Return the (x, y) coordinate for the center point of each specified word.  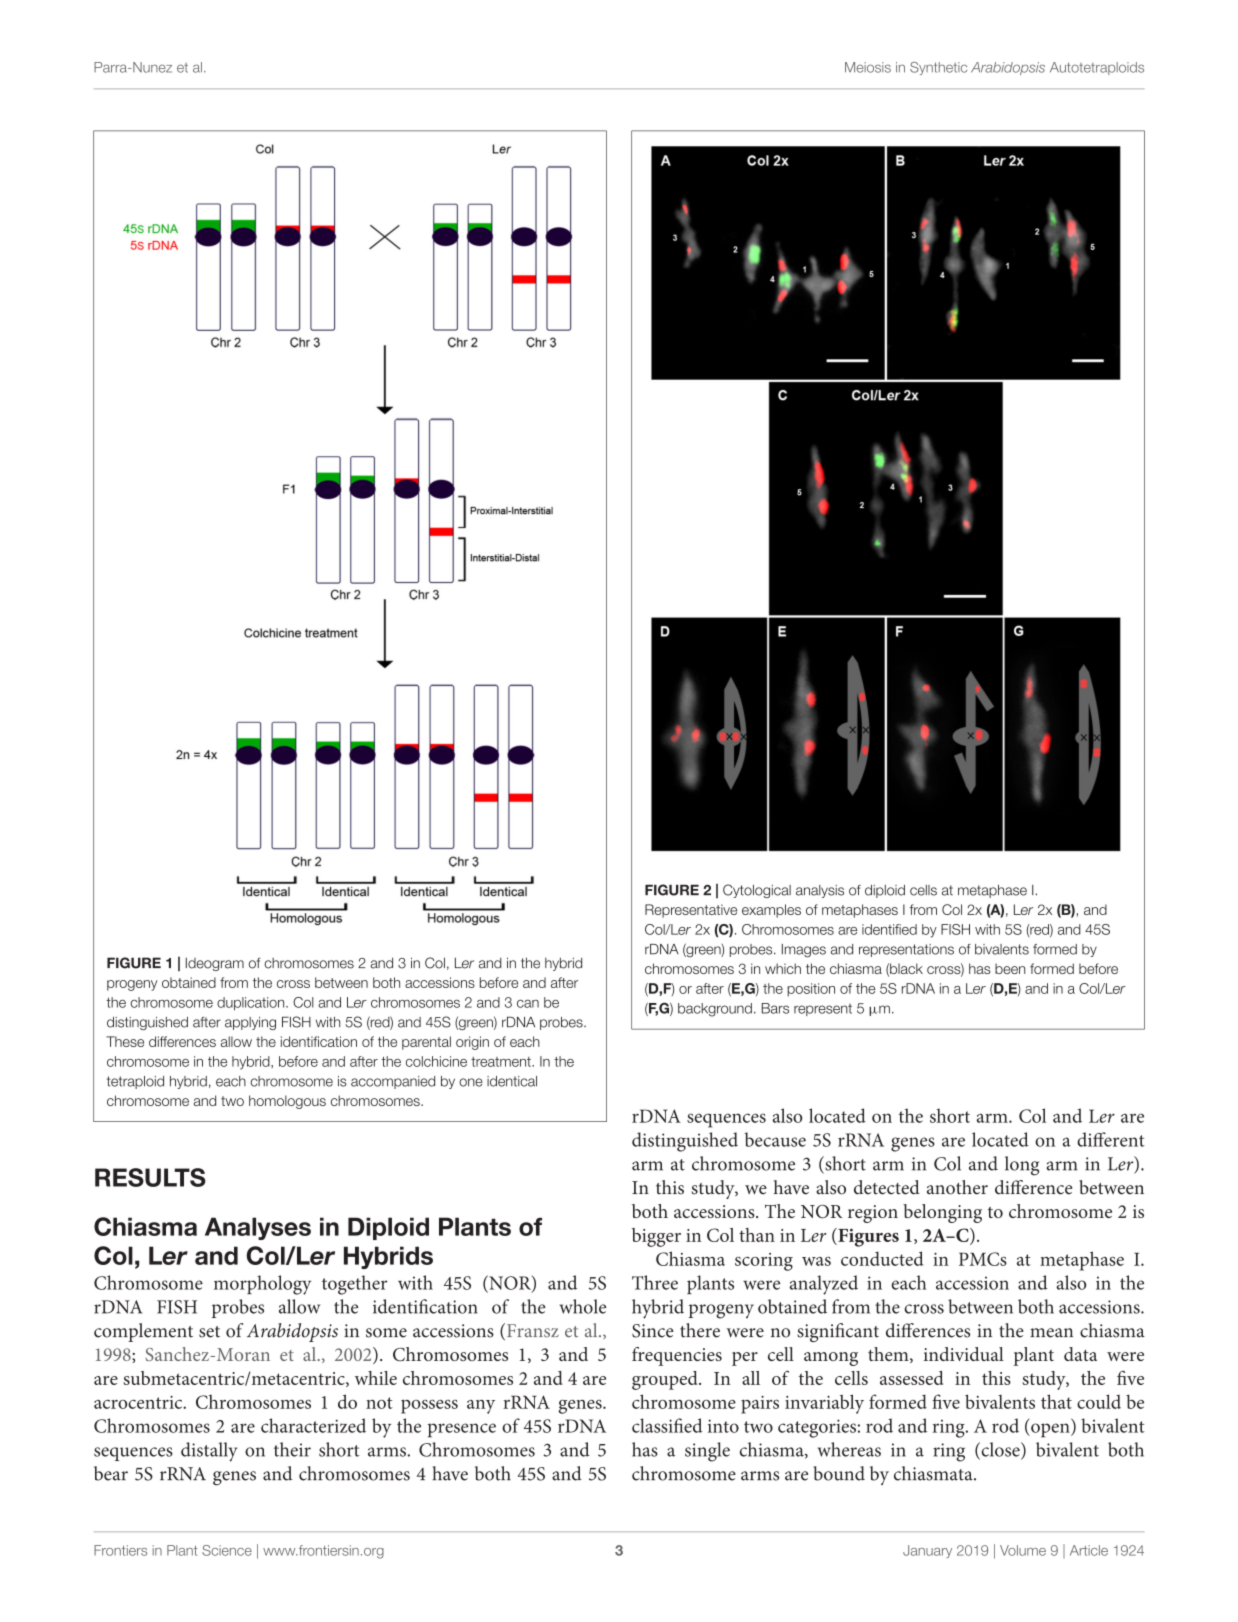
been (1010, 968)
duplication (252, 1004)
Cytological (757, 891)
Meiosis (868, 67)
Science (227, 1550)
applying (250, 1023)
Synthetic (938, 68)
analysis (820, 891)
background (715, 1010)
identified (889, 929)
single (707, 1452)
